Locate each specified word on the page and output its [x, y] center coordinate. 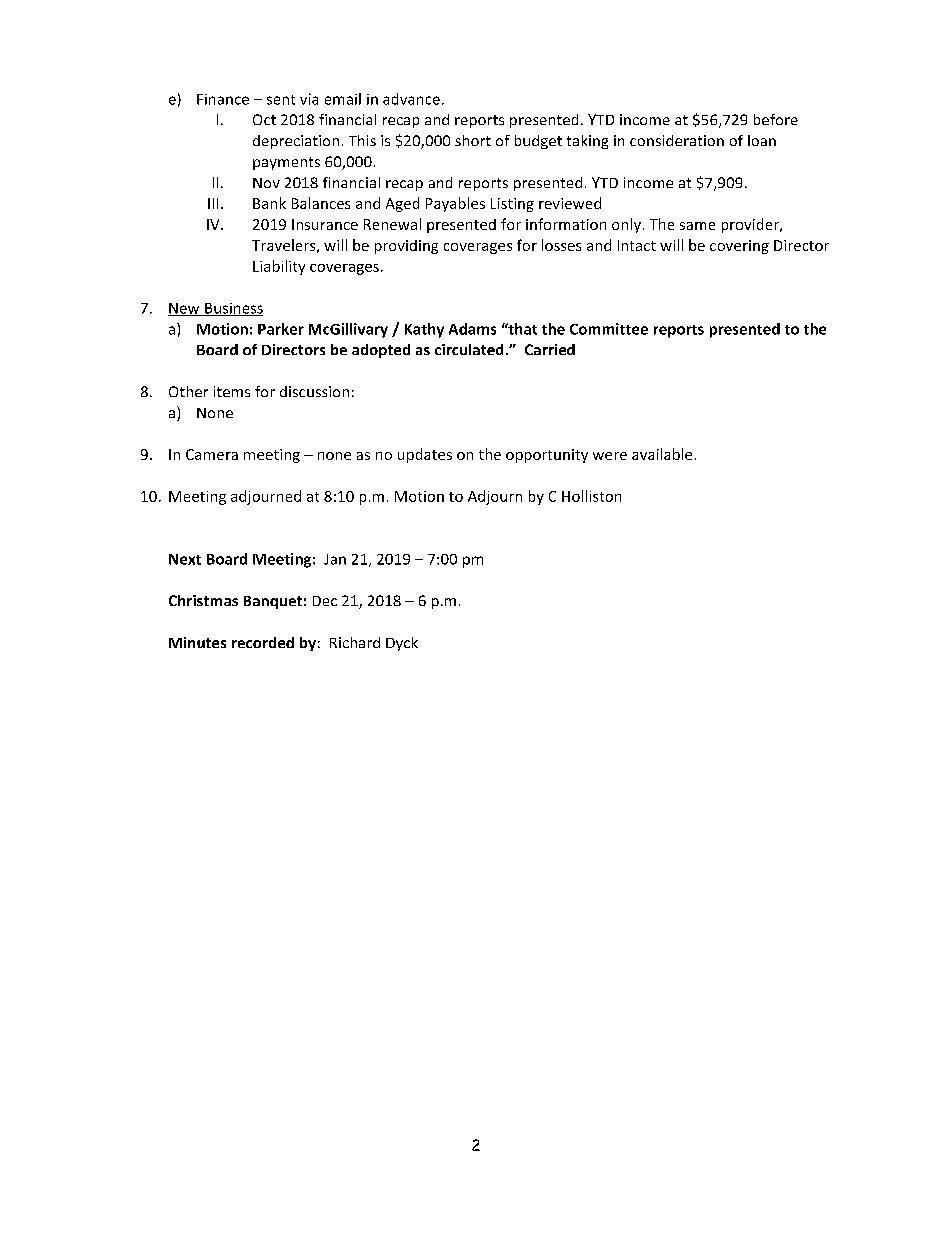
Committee [609, 329]
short [473, 140]
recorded [263, 642]
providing [406, 247]
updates [425, 455]
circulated [469, 349]
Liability [279, 267]
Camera [212, 454]
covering [739, 247]
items [232, 391]
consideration [677, 140]
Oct [264, 119]
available [662, 454]
